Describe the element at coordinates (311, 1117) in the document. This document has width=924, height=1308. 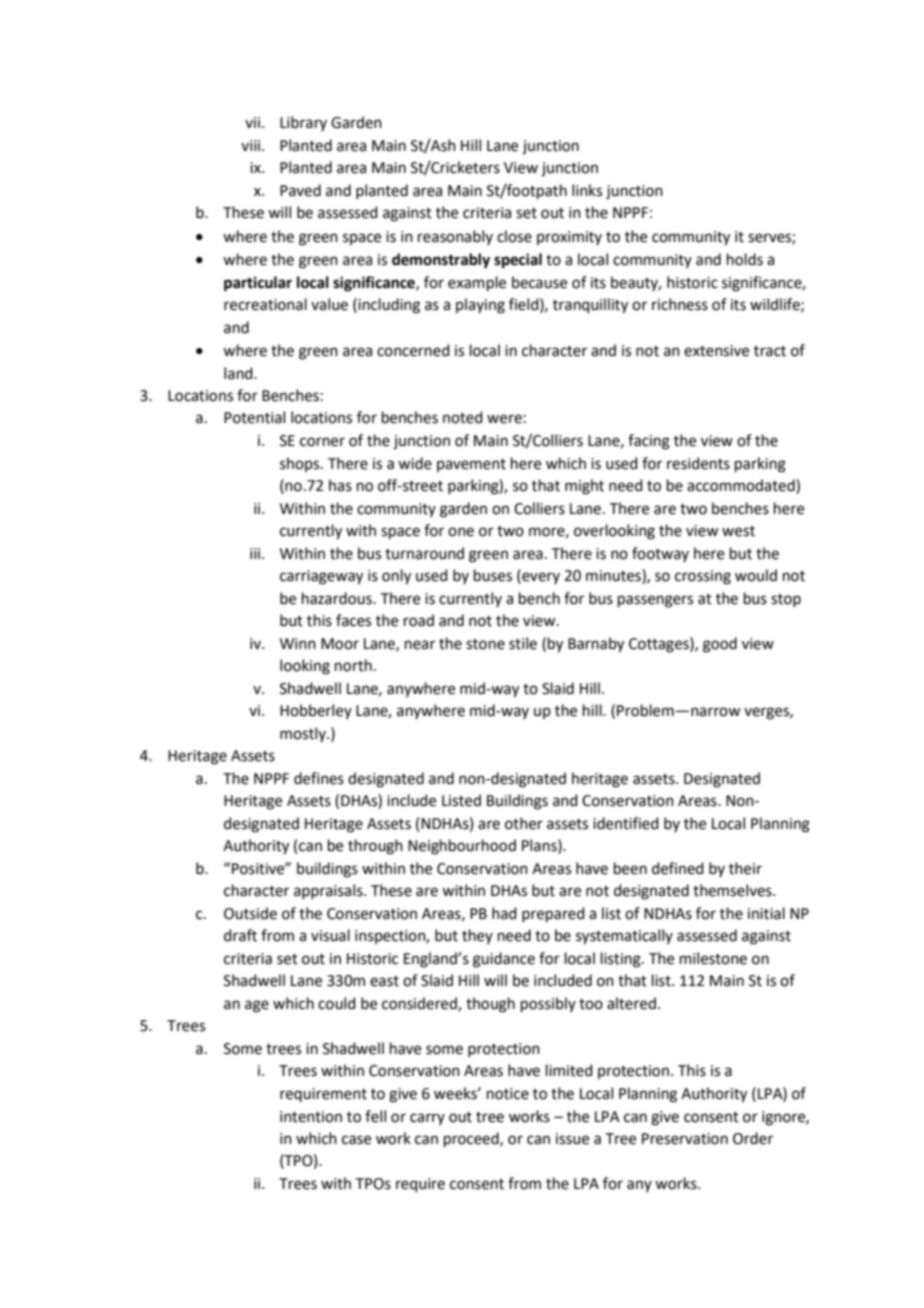
I see `intention` at that location.
